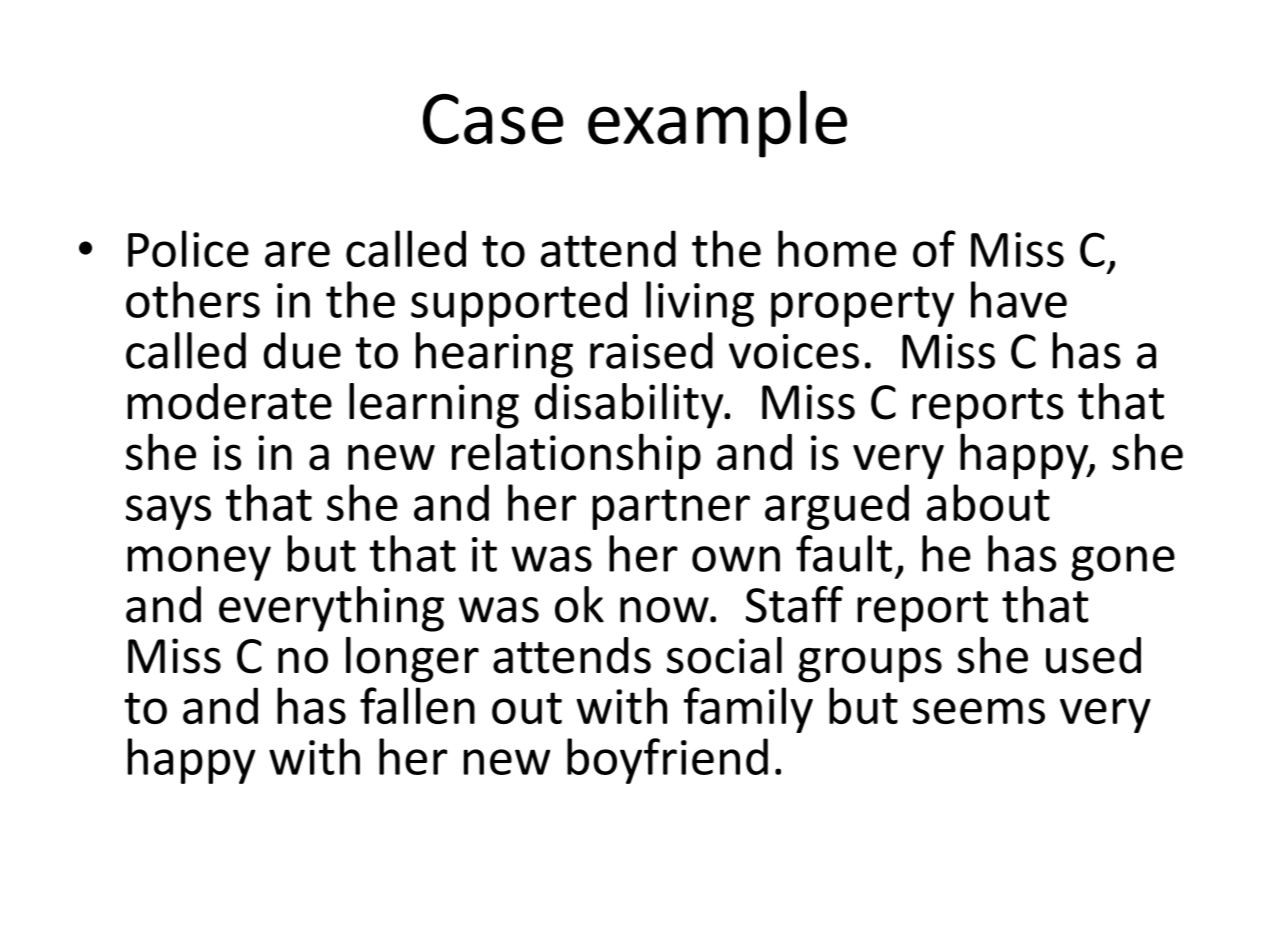  I want to click on others, so click(193, 299).
